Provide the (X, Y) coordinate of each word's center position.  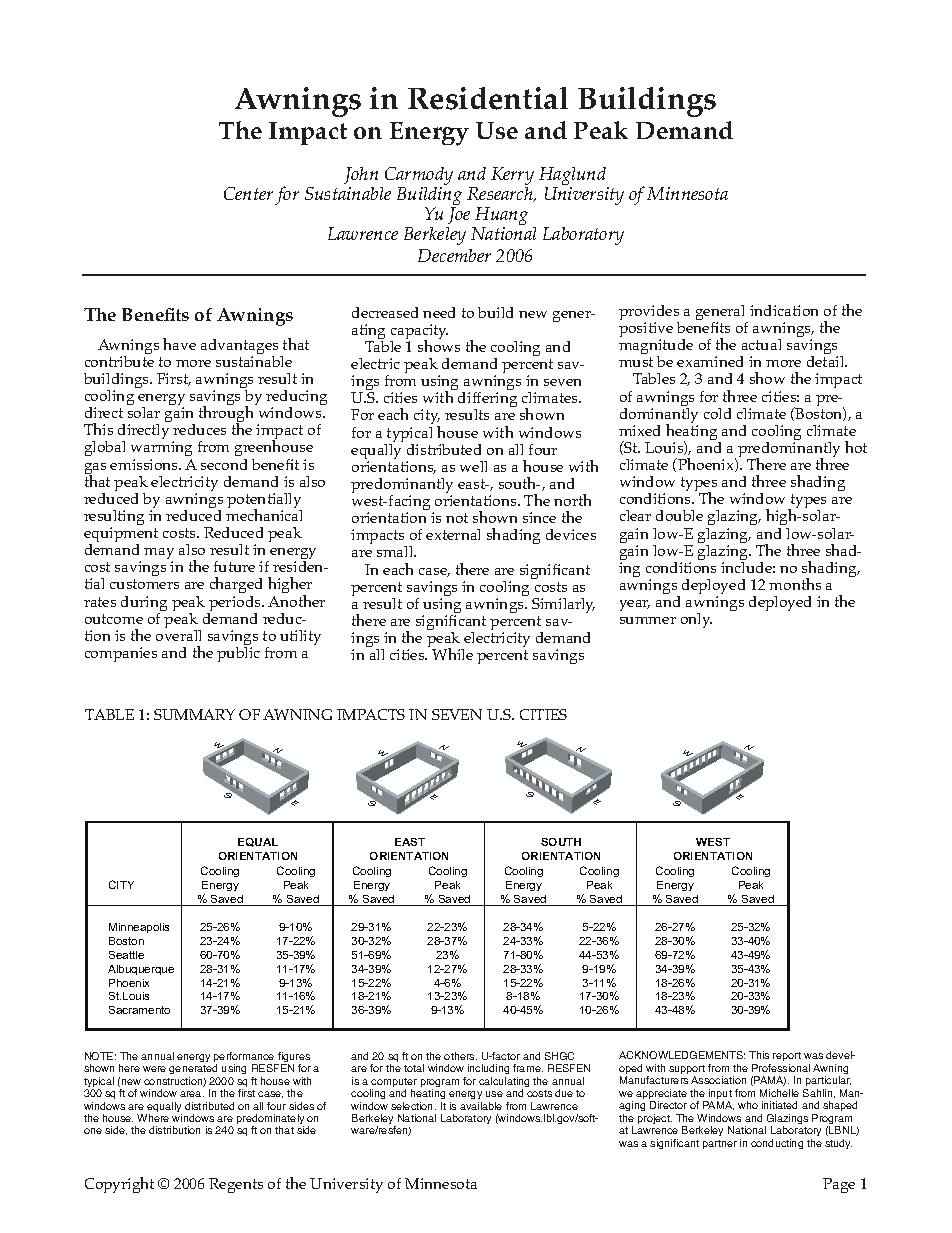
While (452, 654)
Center (248, 193)
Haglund (574, 177)
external (453, 534)
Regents (236, 1185)
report (787, 1058)
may (159, 555)
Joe (459, 215)
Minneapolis (139, 928)
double (679, 515)
